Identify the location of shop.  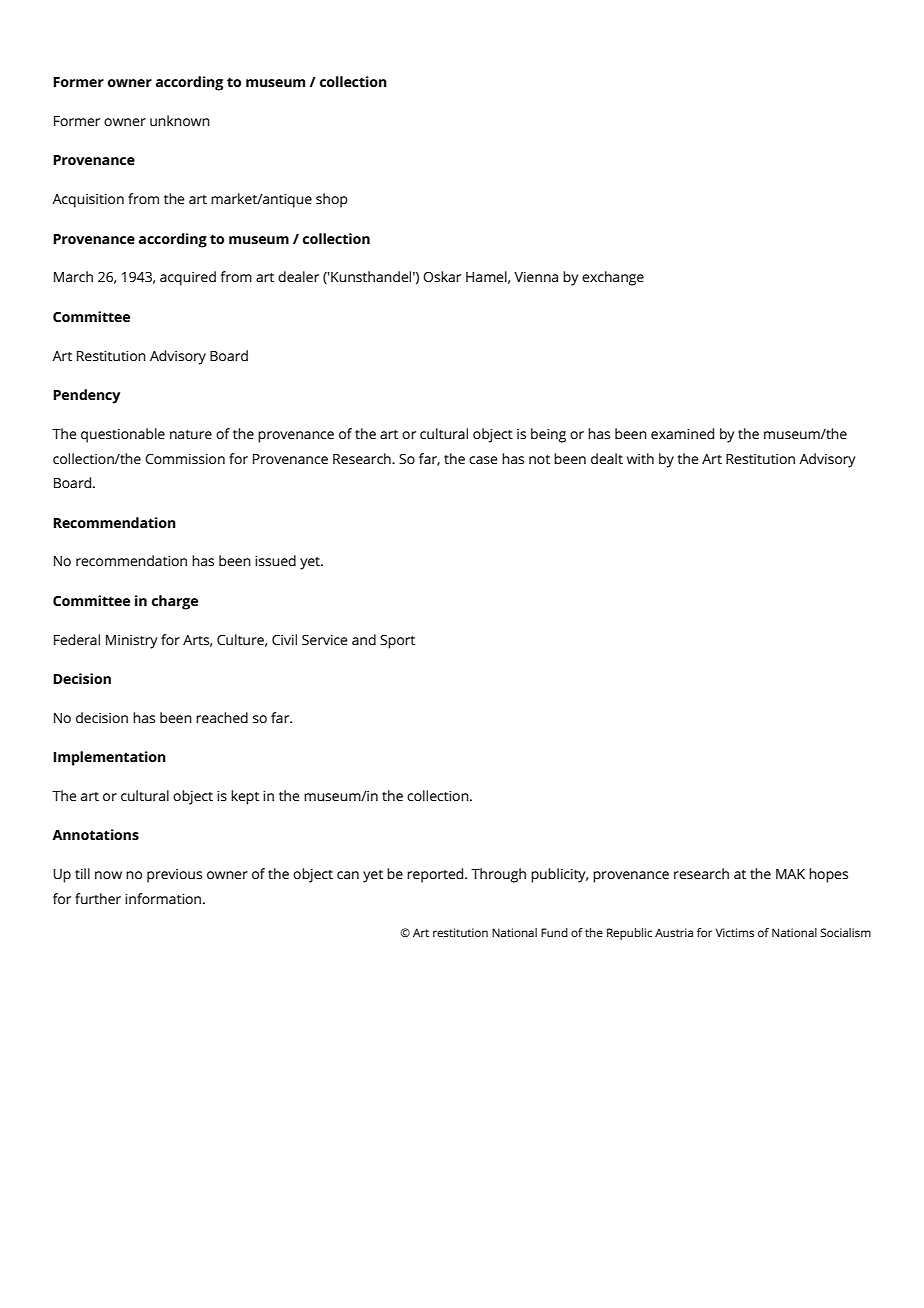
(332, 200).
